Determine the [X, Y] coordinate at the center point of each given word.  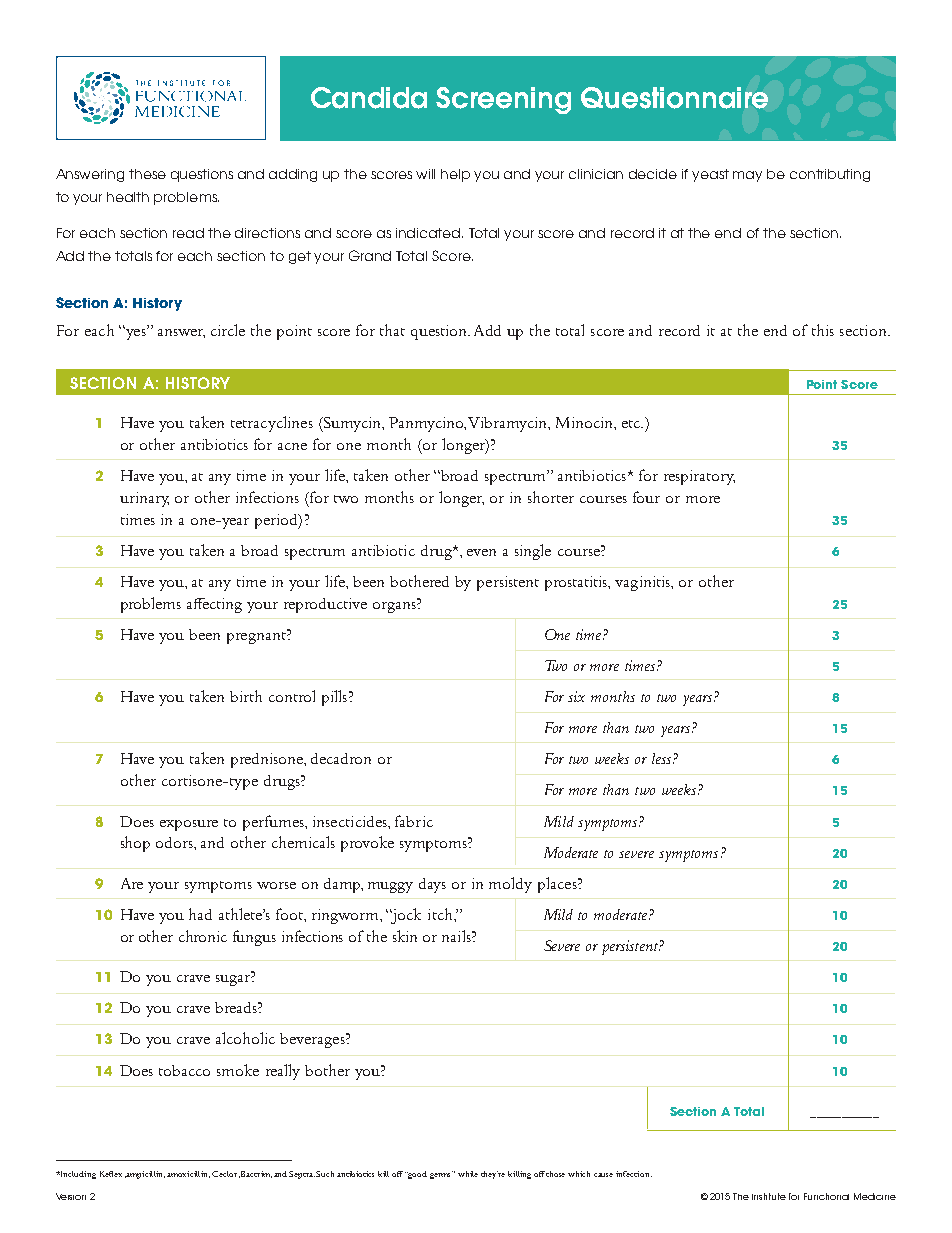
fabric [414, 821]
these [147, 174]
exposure [189, 825]
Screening [503, 100]
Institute [769, 1196]
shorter [551, 497]
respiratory [699, 477]
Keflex [111, 1174]
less [661, 758]
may [747, 176]
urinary [144, 499]
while [468, 1174]
